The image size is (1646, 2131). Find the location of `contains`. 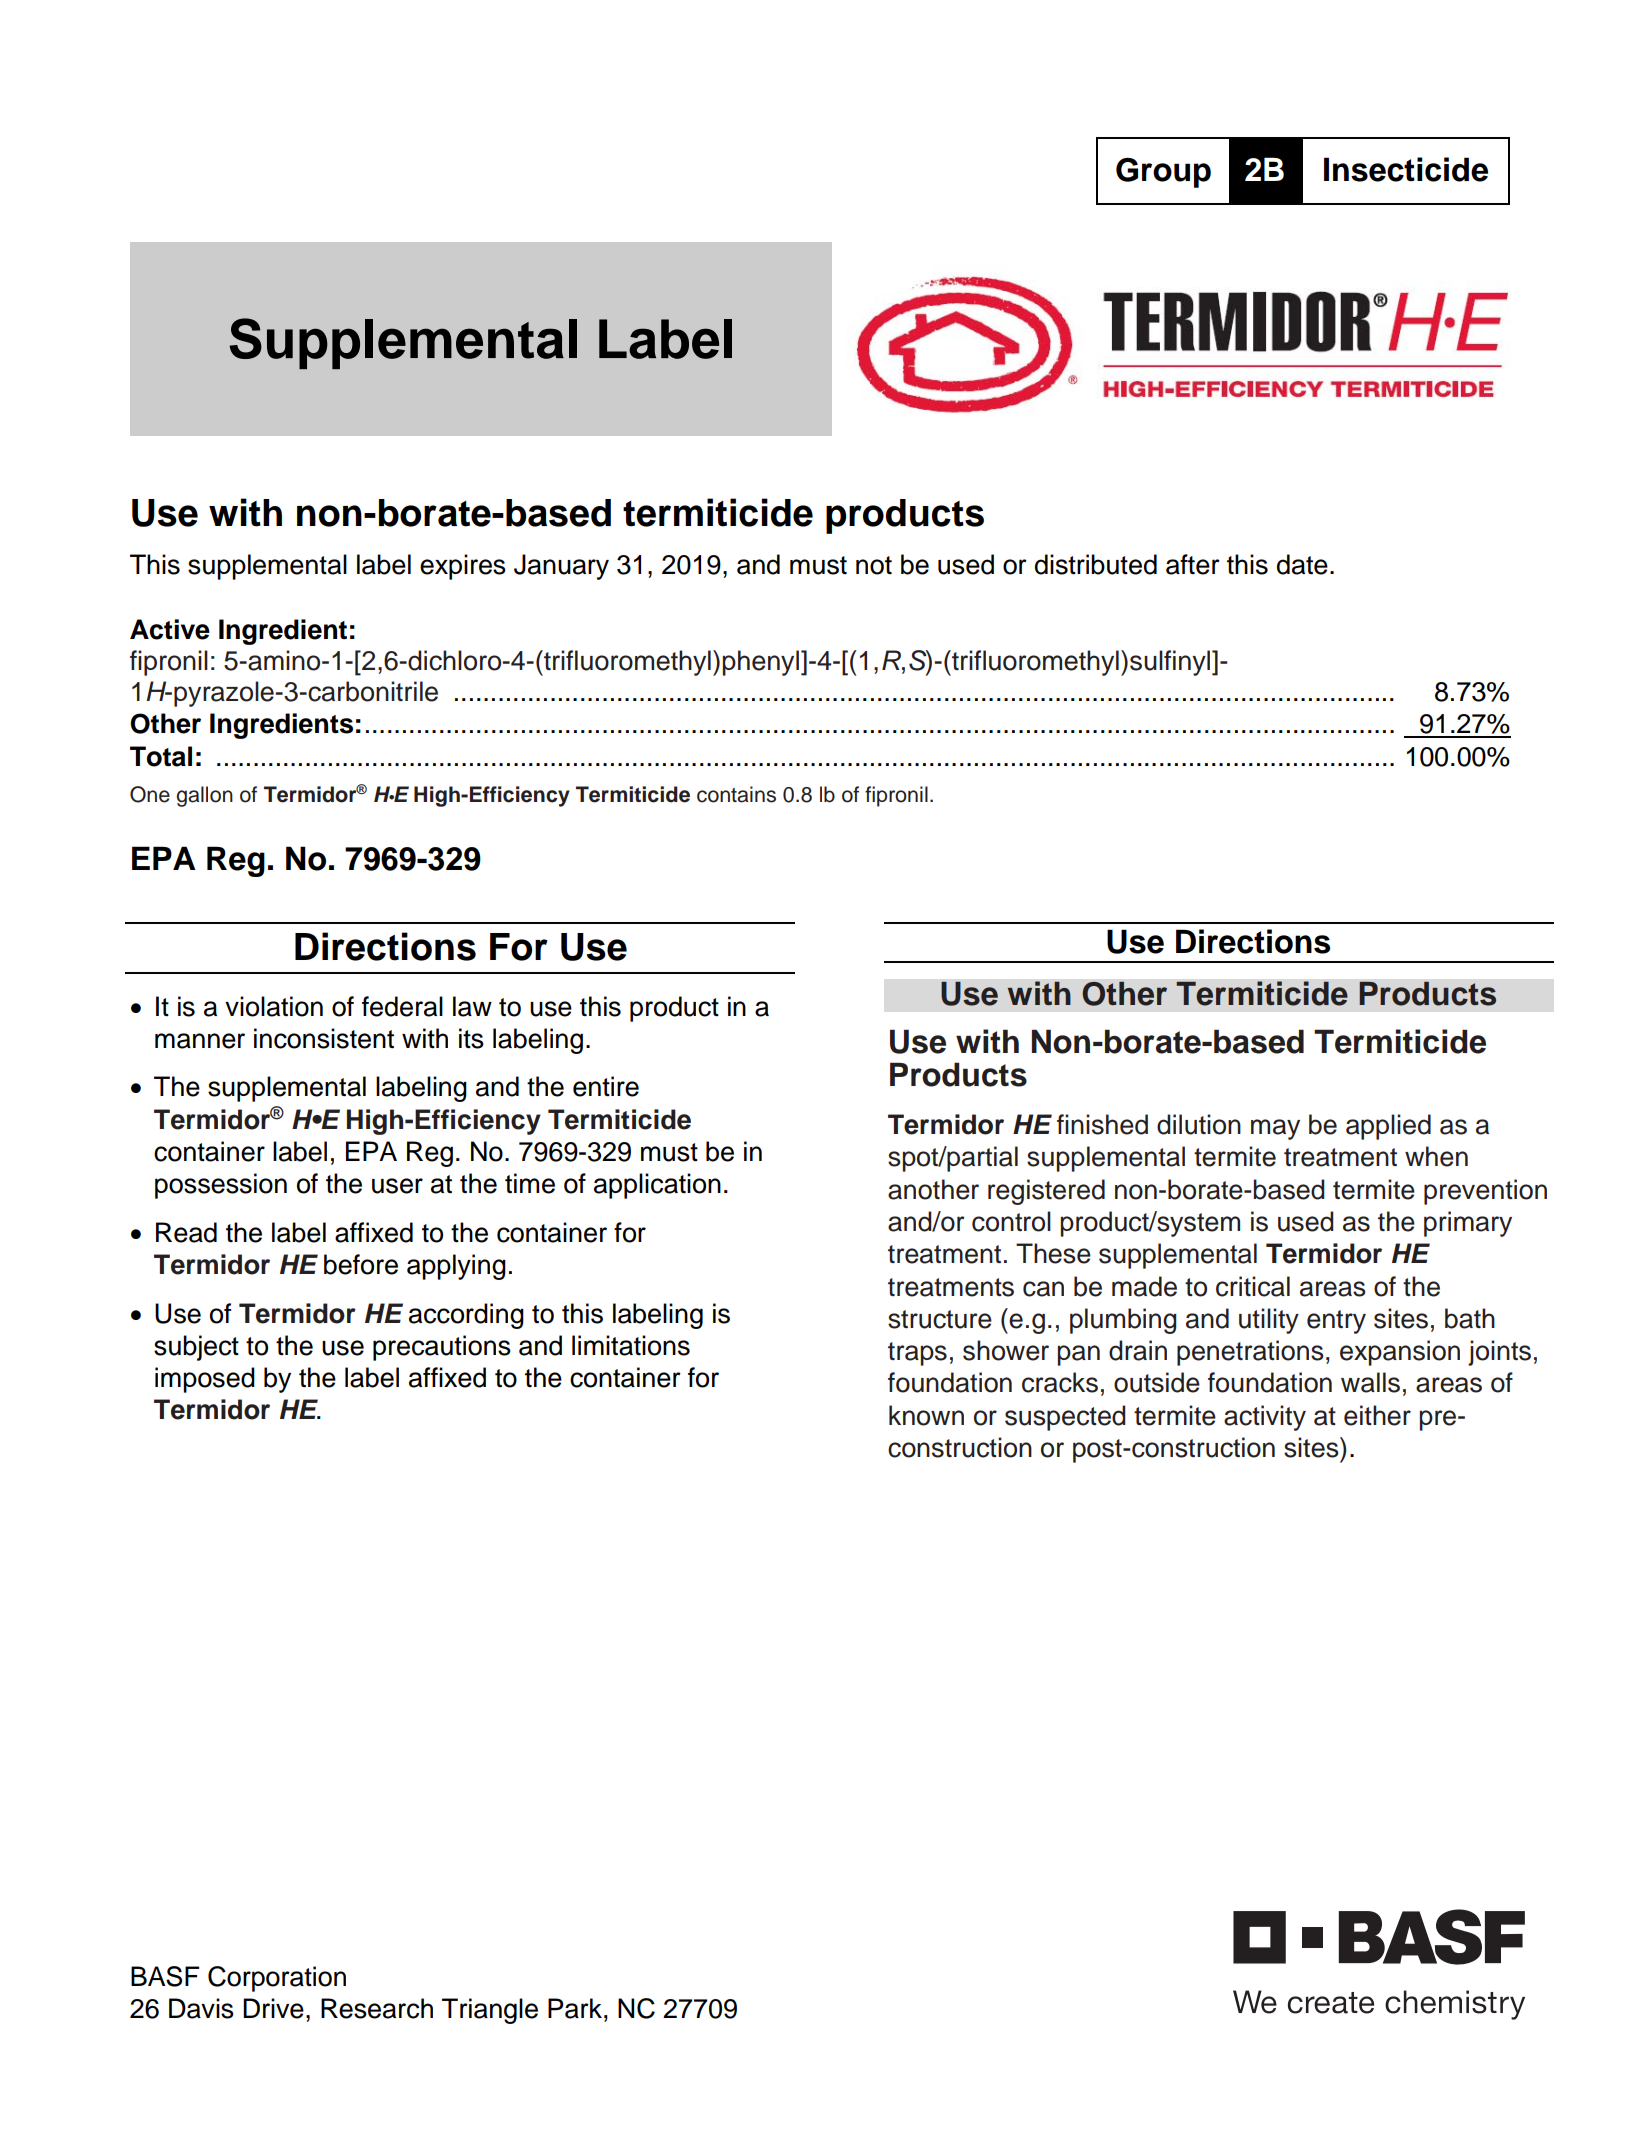

contains is located at coordinates (736, 794).
